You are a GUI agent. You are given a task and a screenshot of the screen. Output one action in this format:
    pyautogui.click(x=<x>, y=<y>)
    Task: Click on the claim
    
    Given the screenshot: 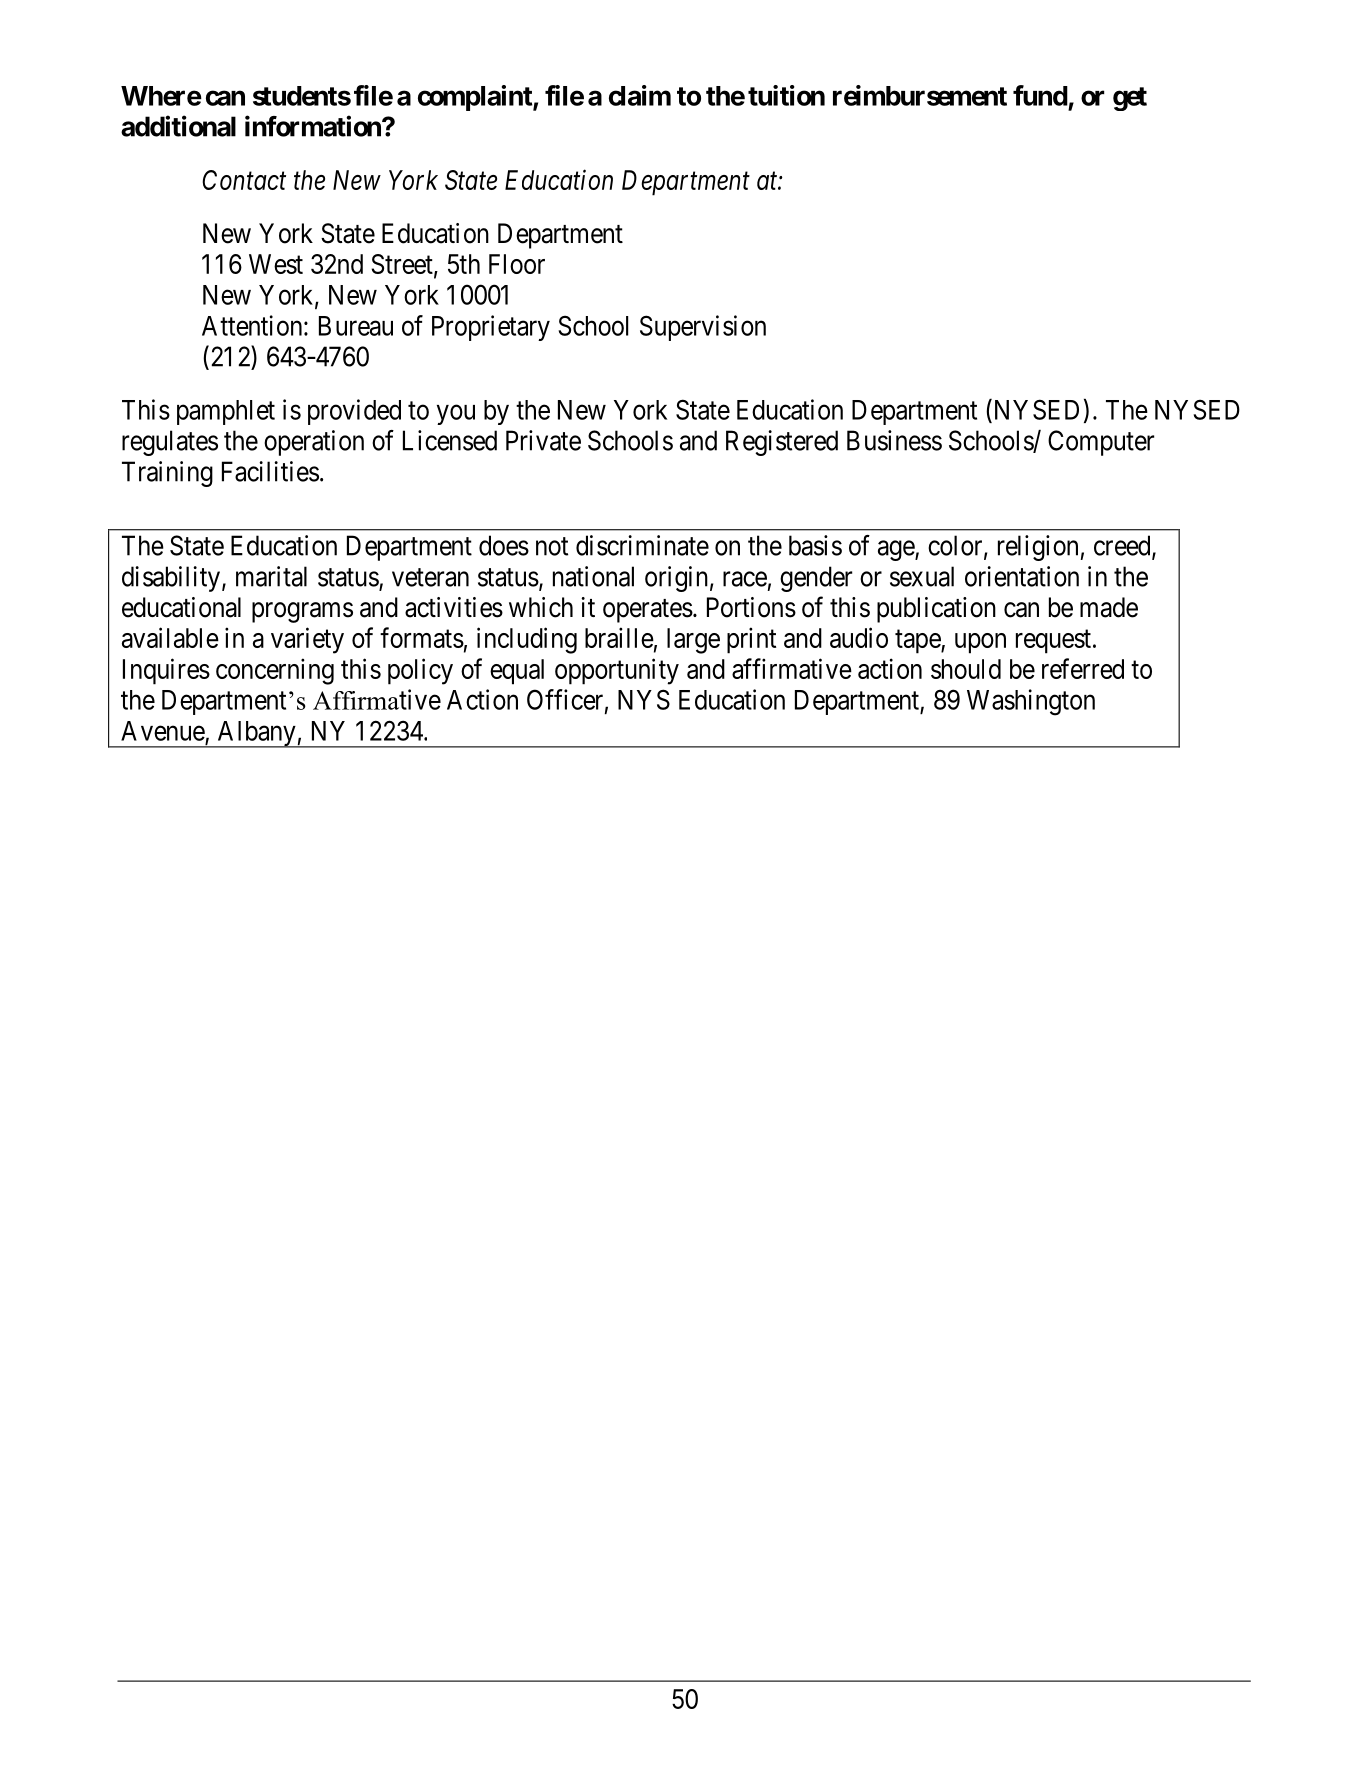 What is the action you would take?
    pyautogui.click(x=640, y=95)
